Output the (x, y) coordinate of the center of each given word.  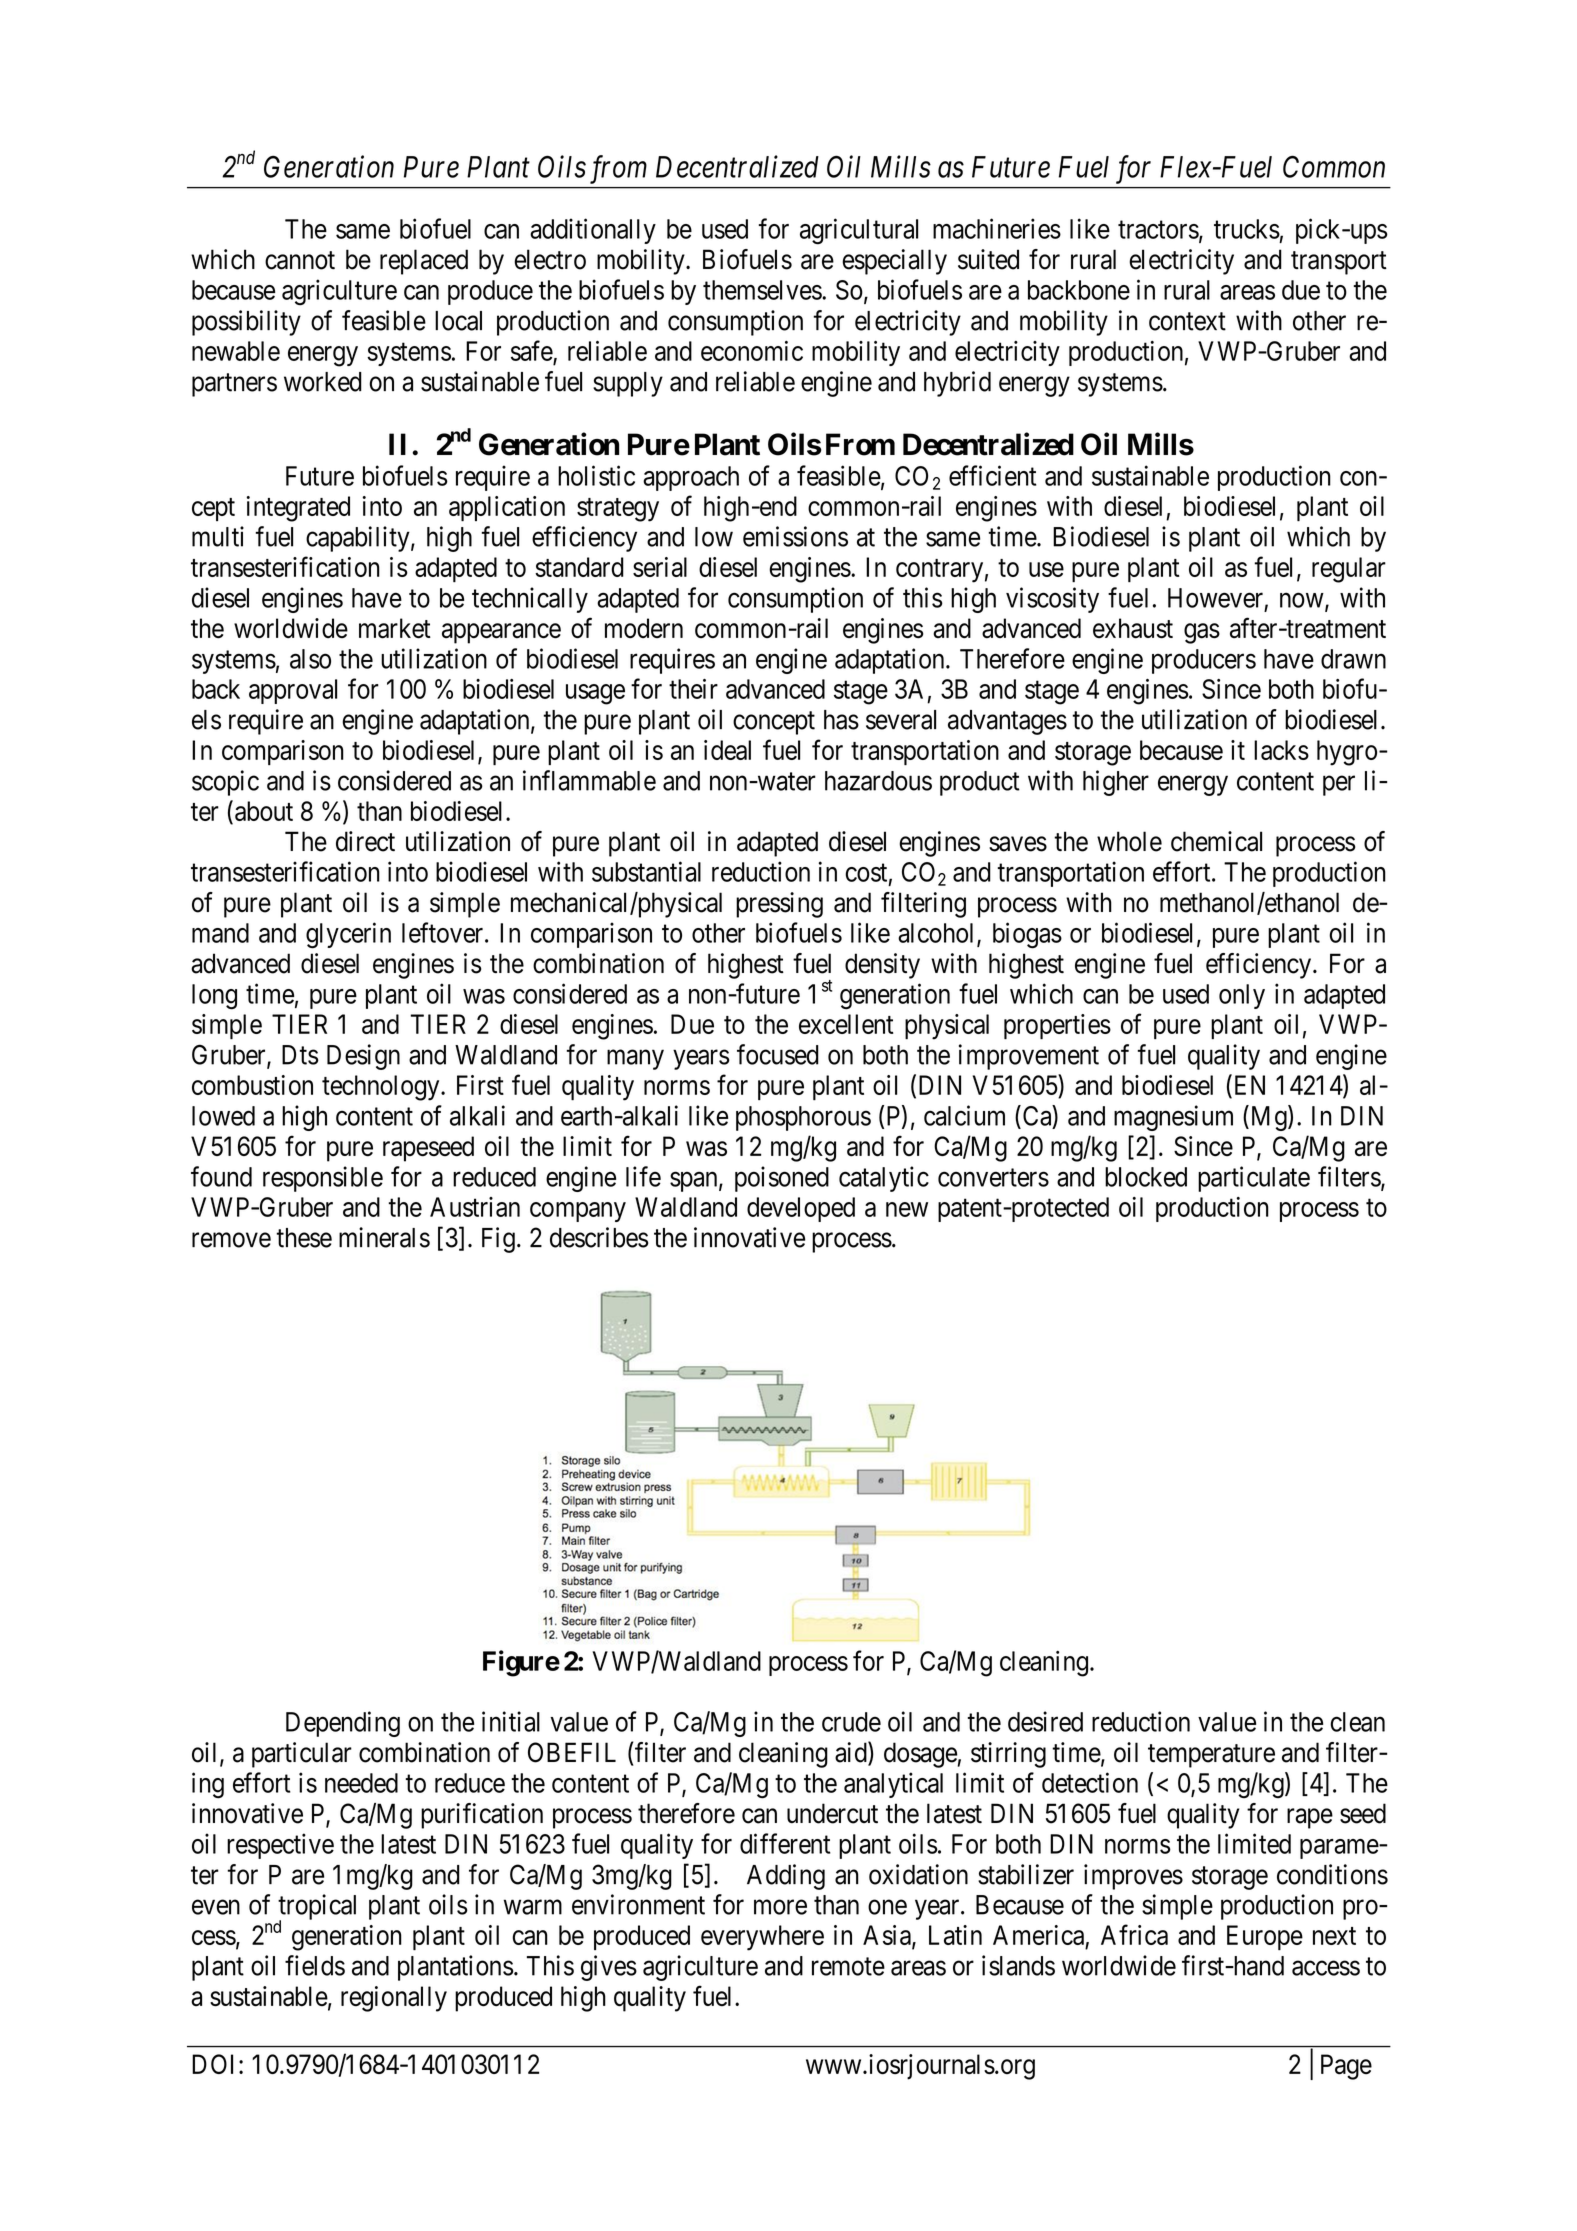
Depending (343, 1724)
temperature (1211, 1756)
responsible (323, 1179)
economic (752, 351)
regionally (394, 1999)
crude (851, 1722)
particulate (1254, 1179)
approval (293, 691)
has (841, 720)
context (1187, 321)
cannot (300, 260)
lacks (1281, 750)
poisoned (782, 1179)
